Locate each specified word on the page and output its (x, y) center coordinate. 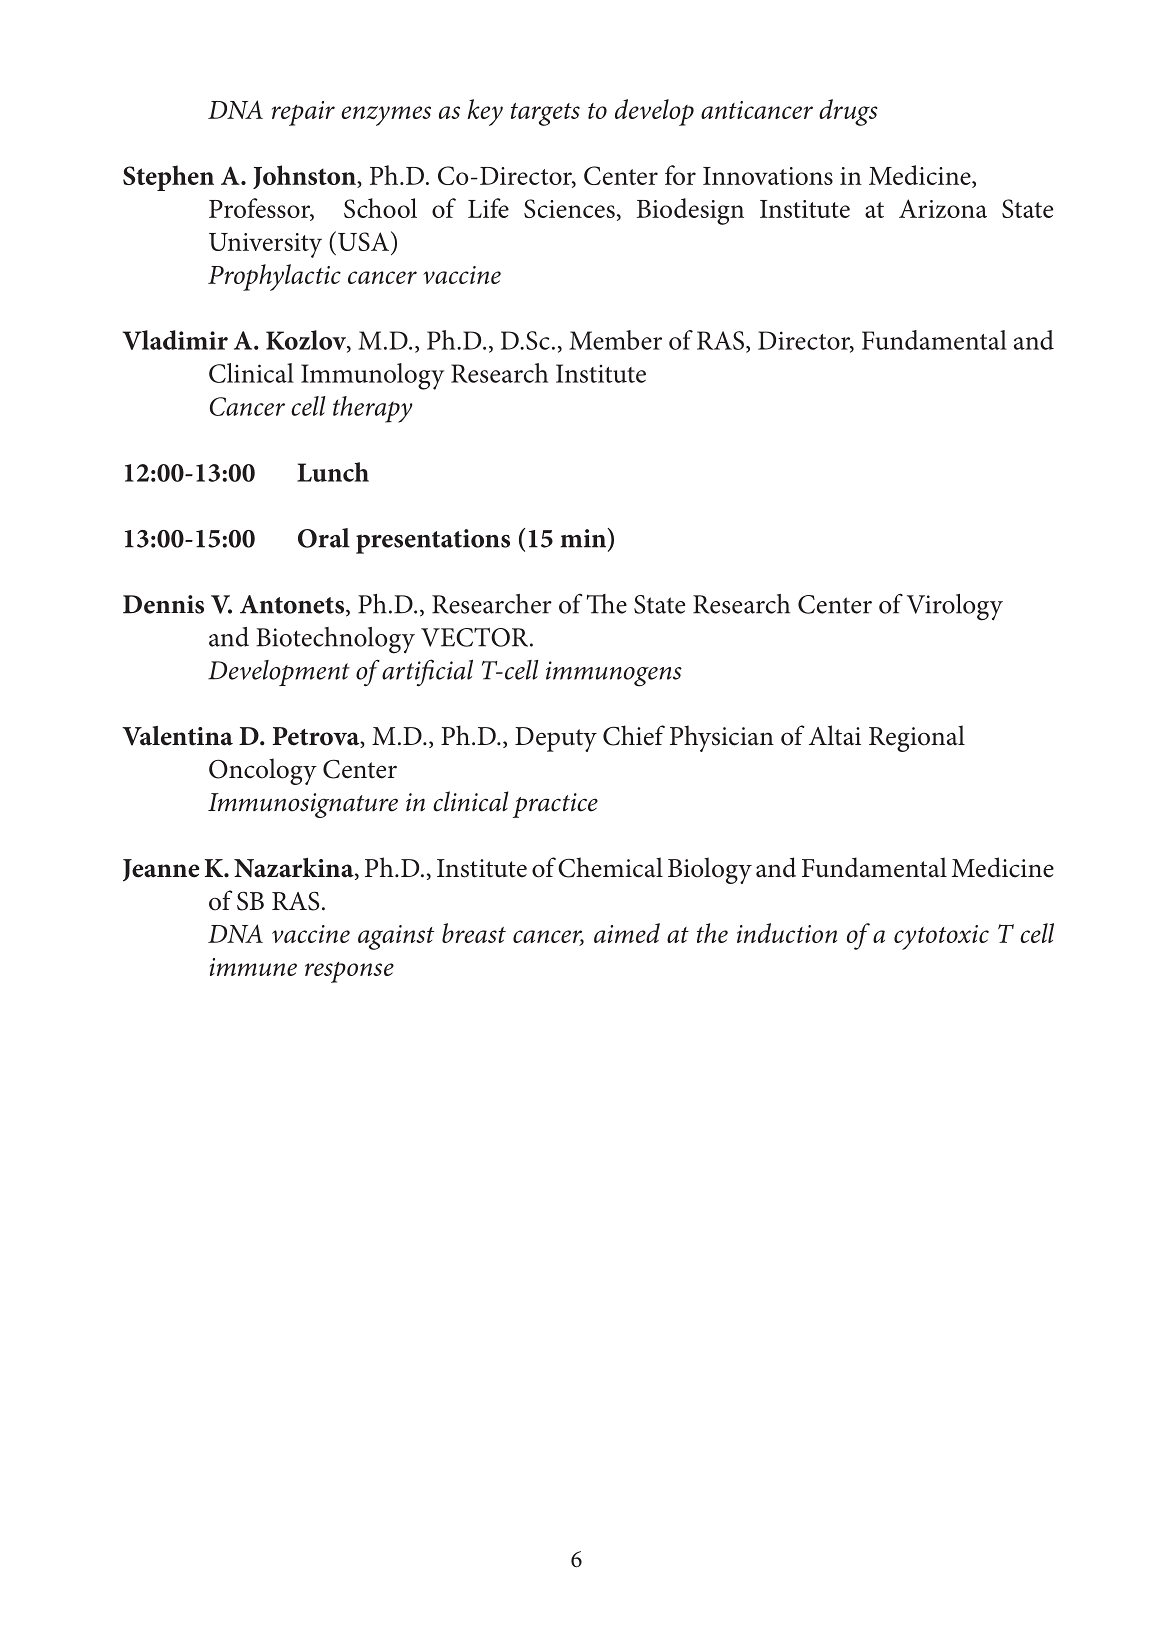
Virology (955, 607)
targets (545, 114)
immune (253, 967)
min (584, 538)
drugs (848, 112)
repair (303, 113)
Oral (324, 538)
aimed (627, 933)
